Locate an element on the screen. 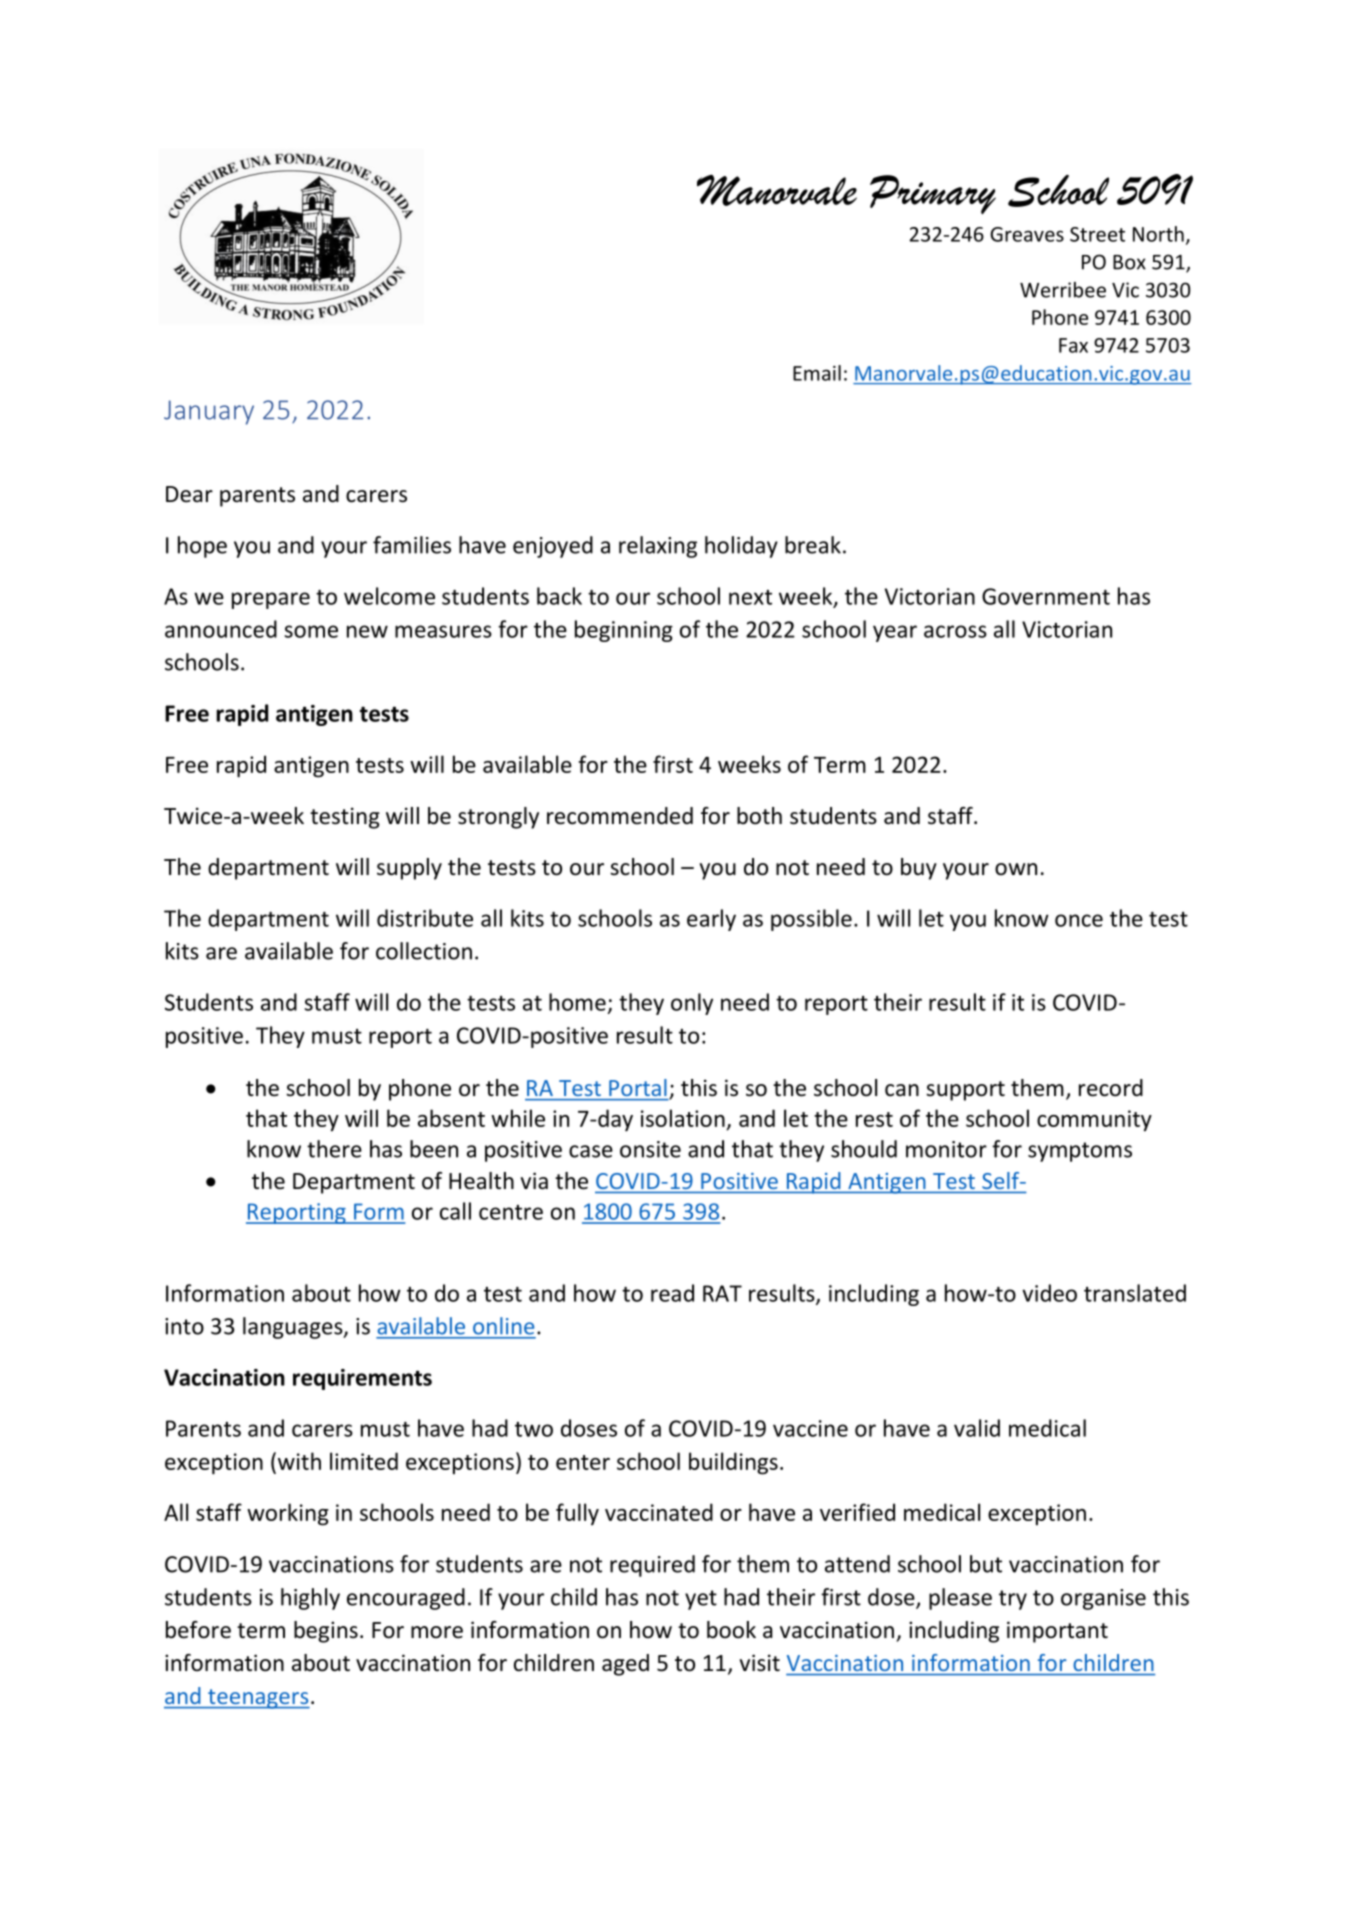 This screenshot has height=1916, width=1355. once is located at coordinates (1079, 920).
